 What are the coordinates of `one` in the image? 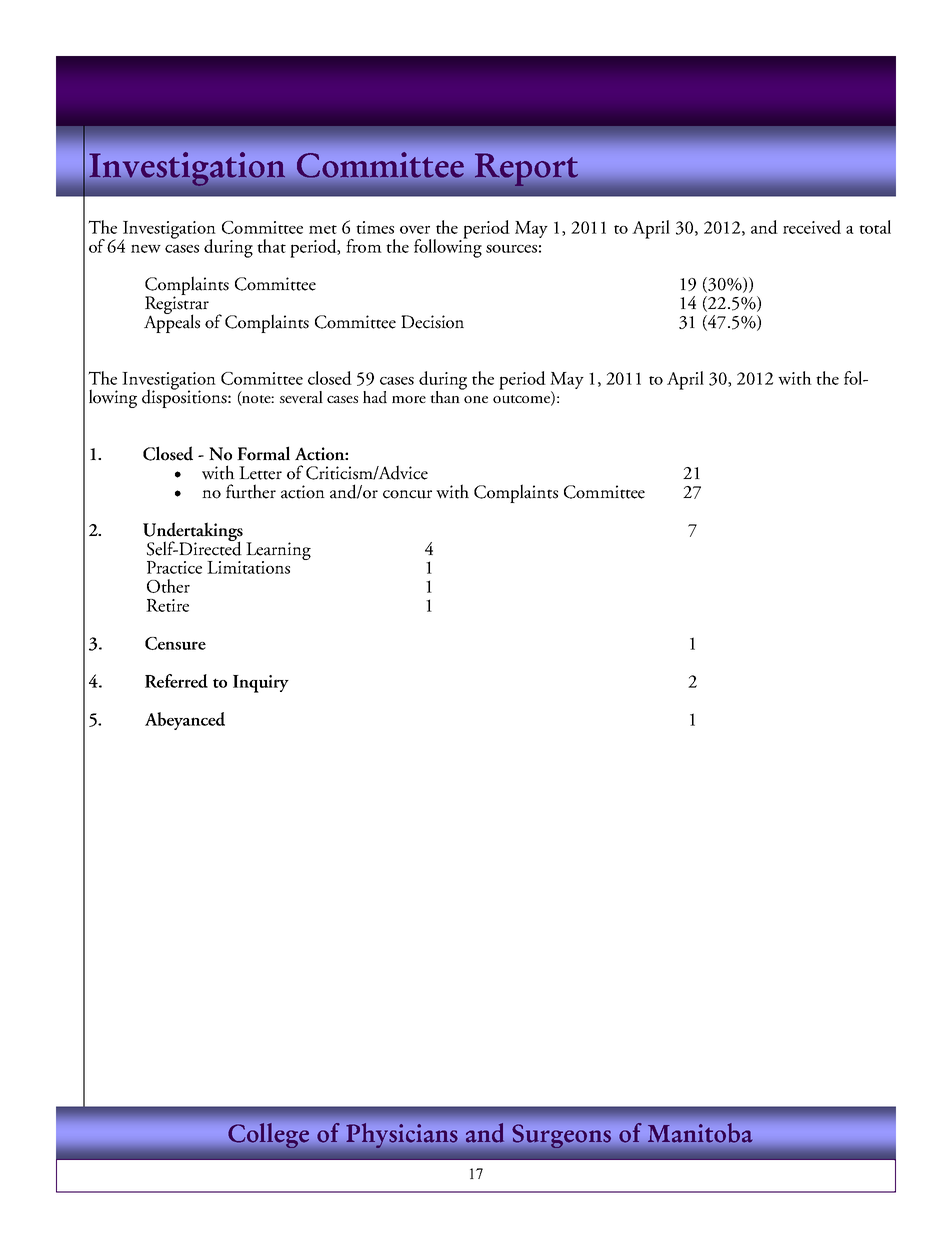 It's located at (476, 399).
